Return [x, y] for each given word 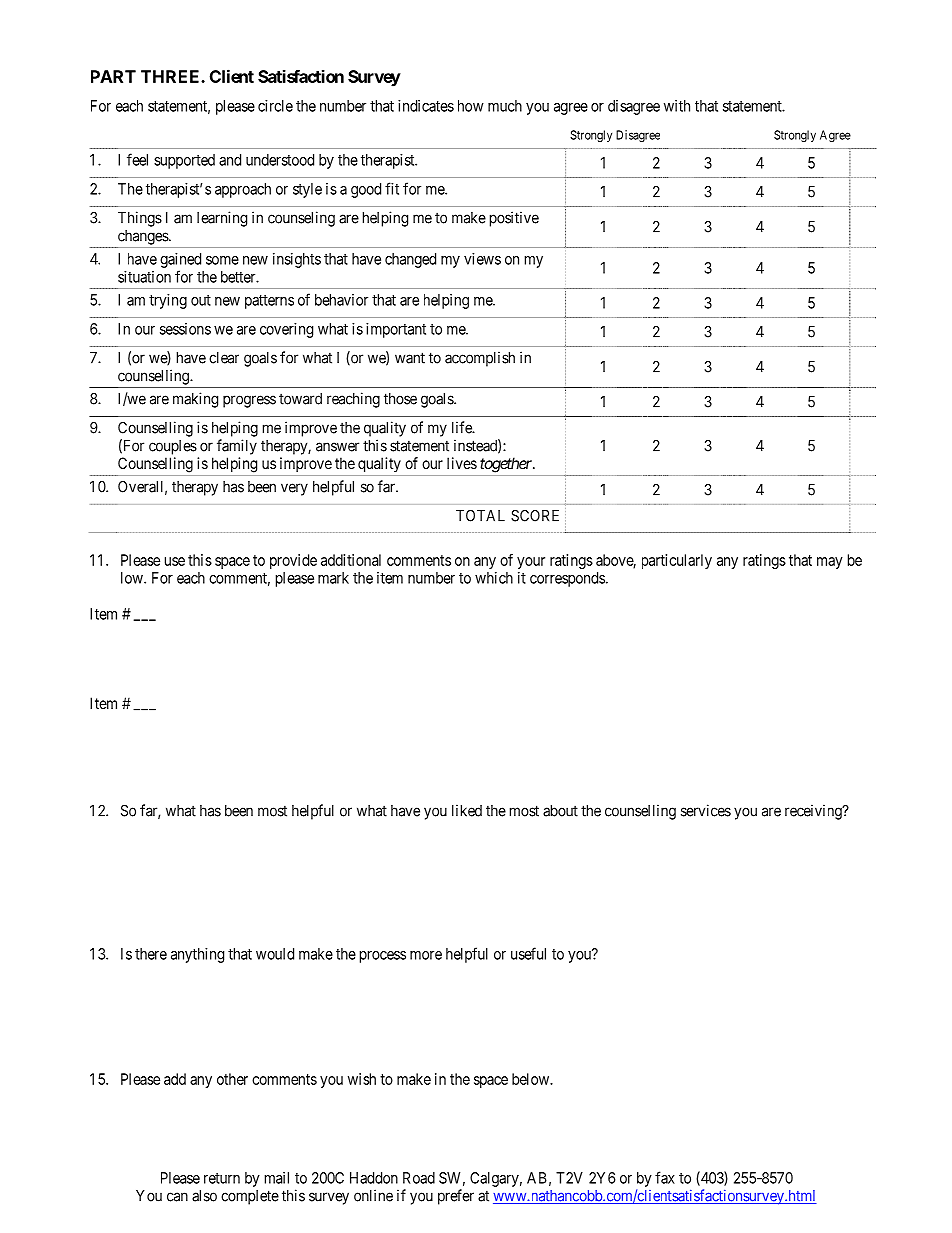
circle [275, 106]
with [677, 106]
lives [462, 463]
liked [467, 810]
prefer [456, 1197]
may [830, 563]
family [237, 447]
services [706, 810]
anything [197, 955]
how [471, 106]
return [222, 1178]
